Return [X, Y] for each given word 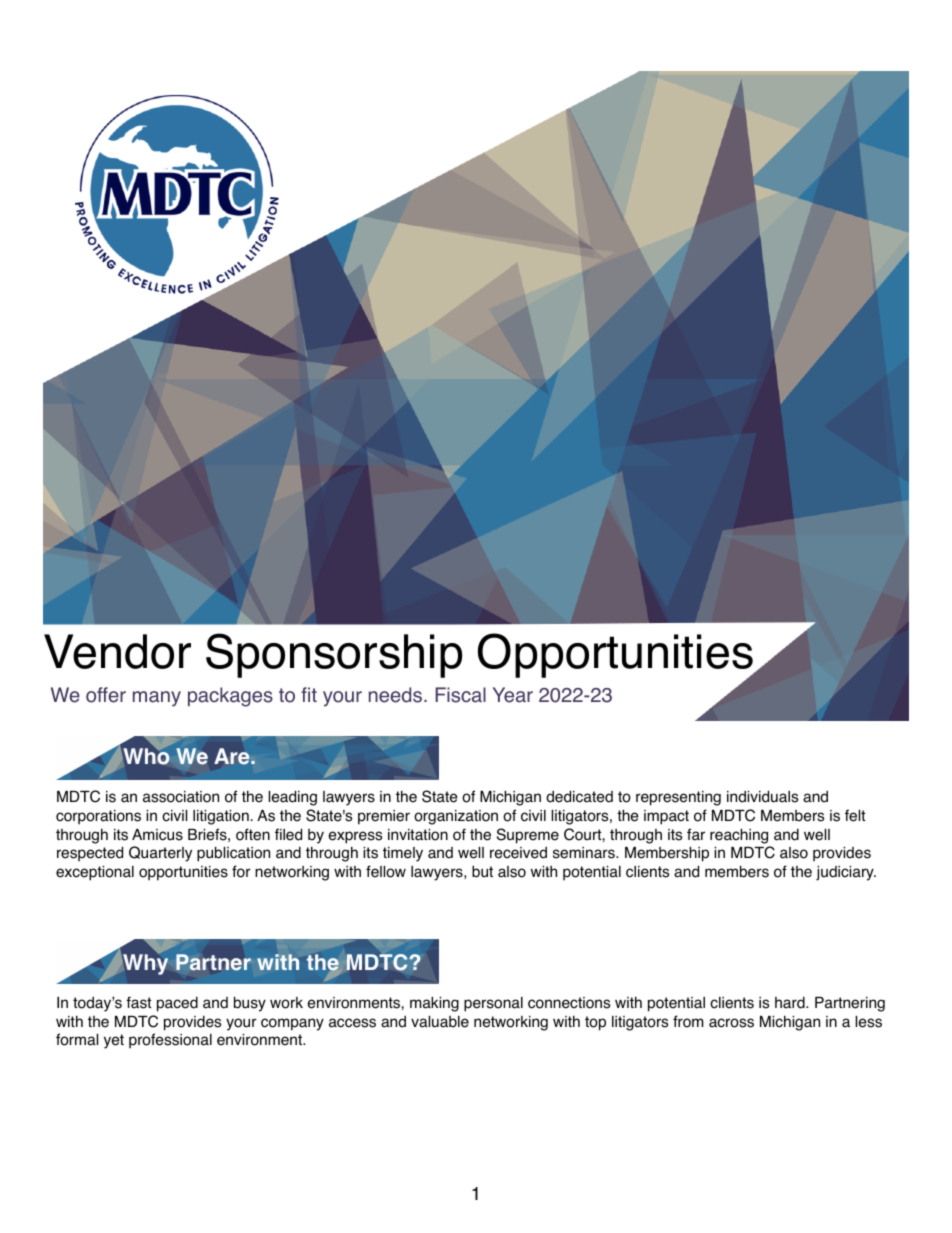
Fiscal [460, 695]
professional [170, 1041]
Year [513, 695]
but [482, 871]
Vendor [117, 651]
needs [397, 695]
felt [855, 815]
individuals [762, 796]
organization [456, 817]
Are [233, 756]
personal [493, 1004]
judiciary [846, 873]
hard [791, 1003]
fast [139, 1002]
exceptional [95, 873]
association [181, 797]
